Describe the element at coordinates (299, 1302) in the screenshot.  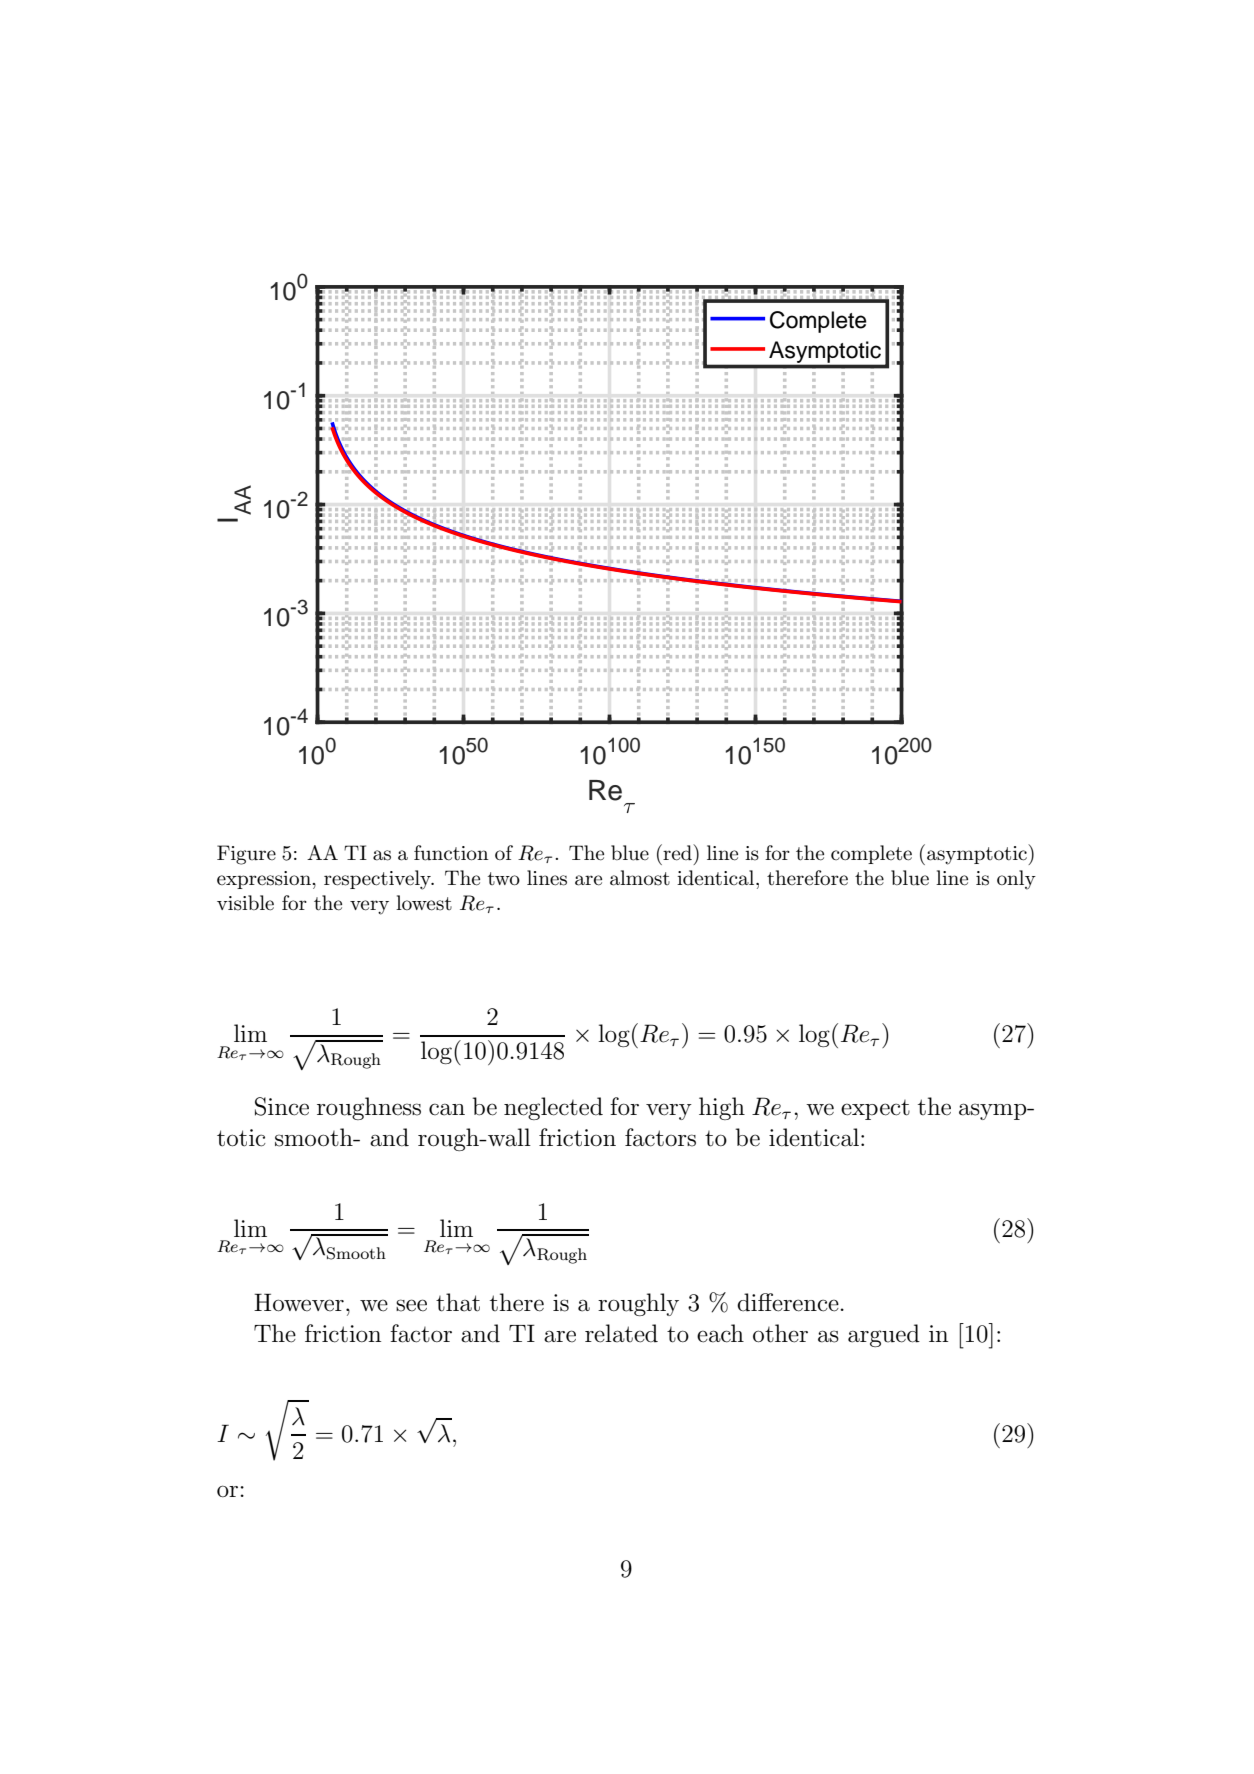
I see `However` at that location.
